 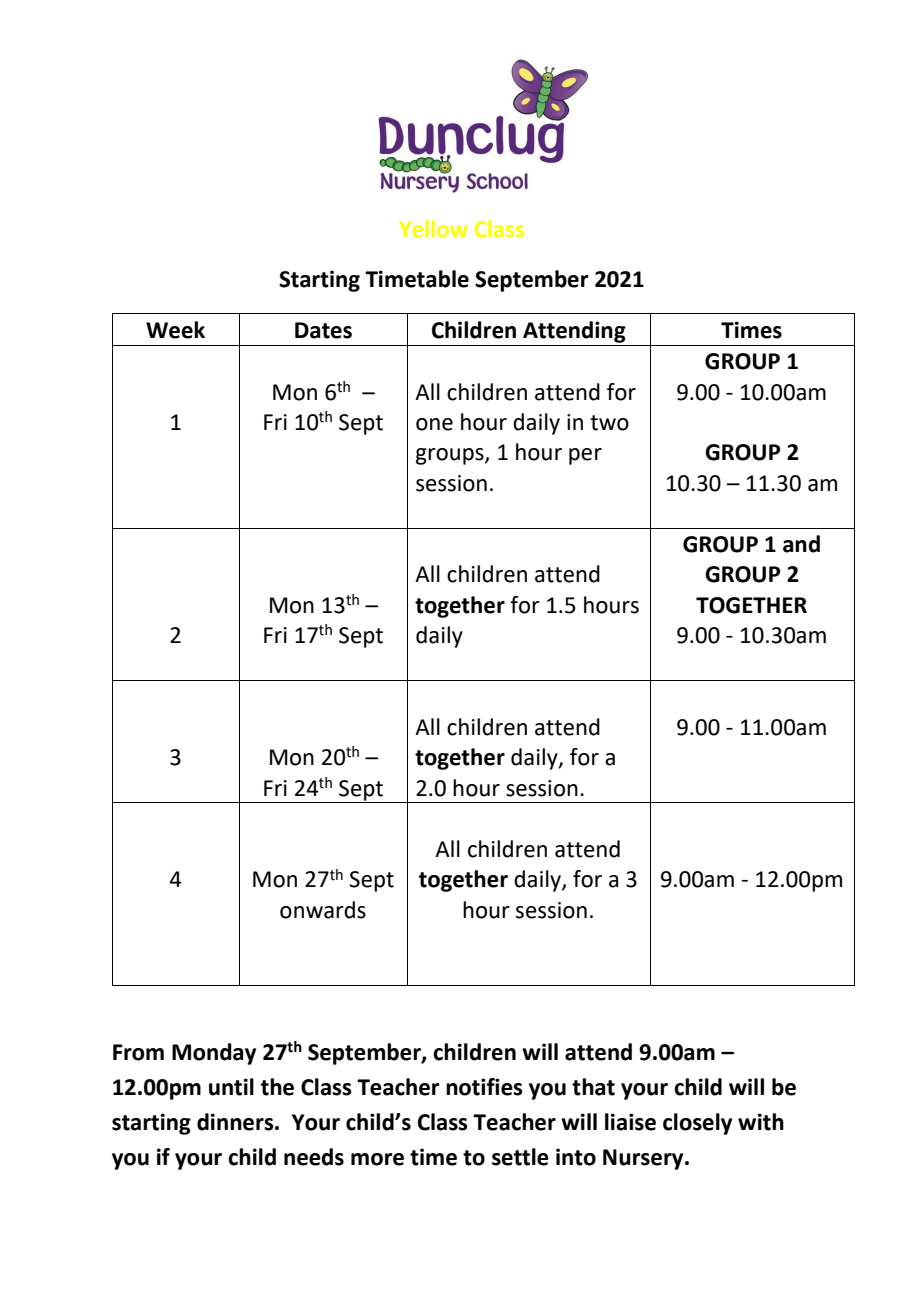 What do you see at coordinates (801, 544) in the document?
I see `and` at bounding box center [801, 544].
